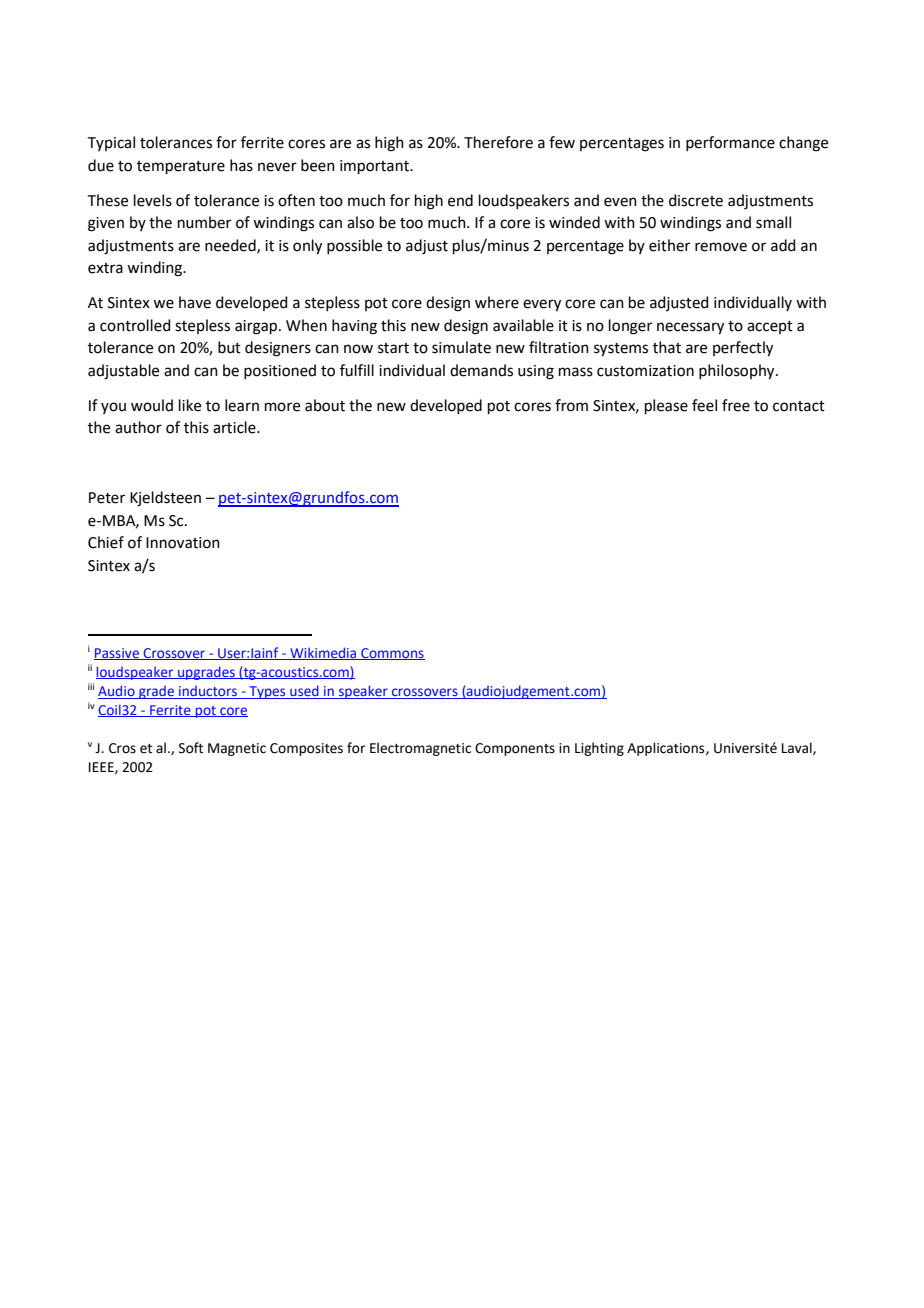  I want to click on Soft, so click(191, 748).
